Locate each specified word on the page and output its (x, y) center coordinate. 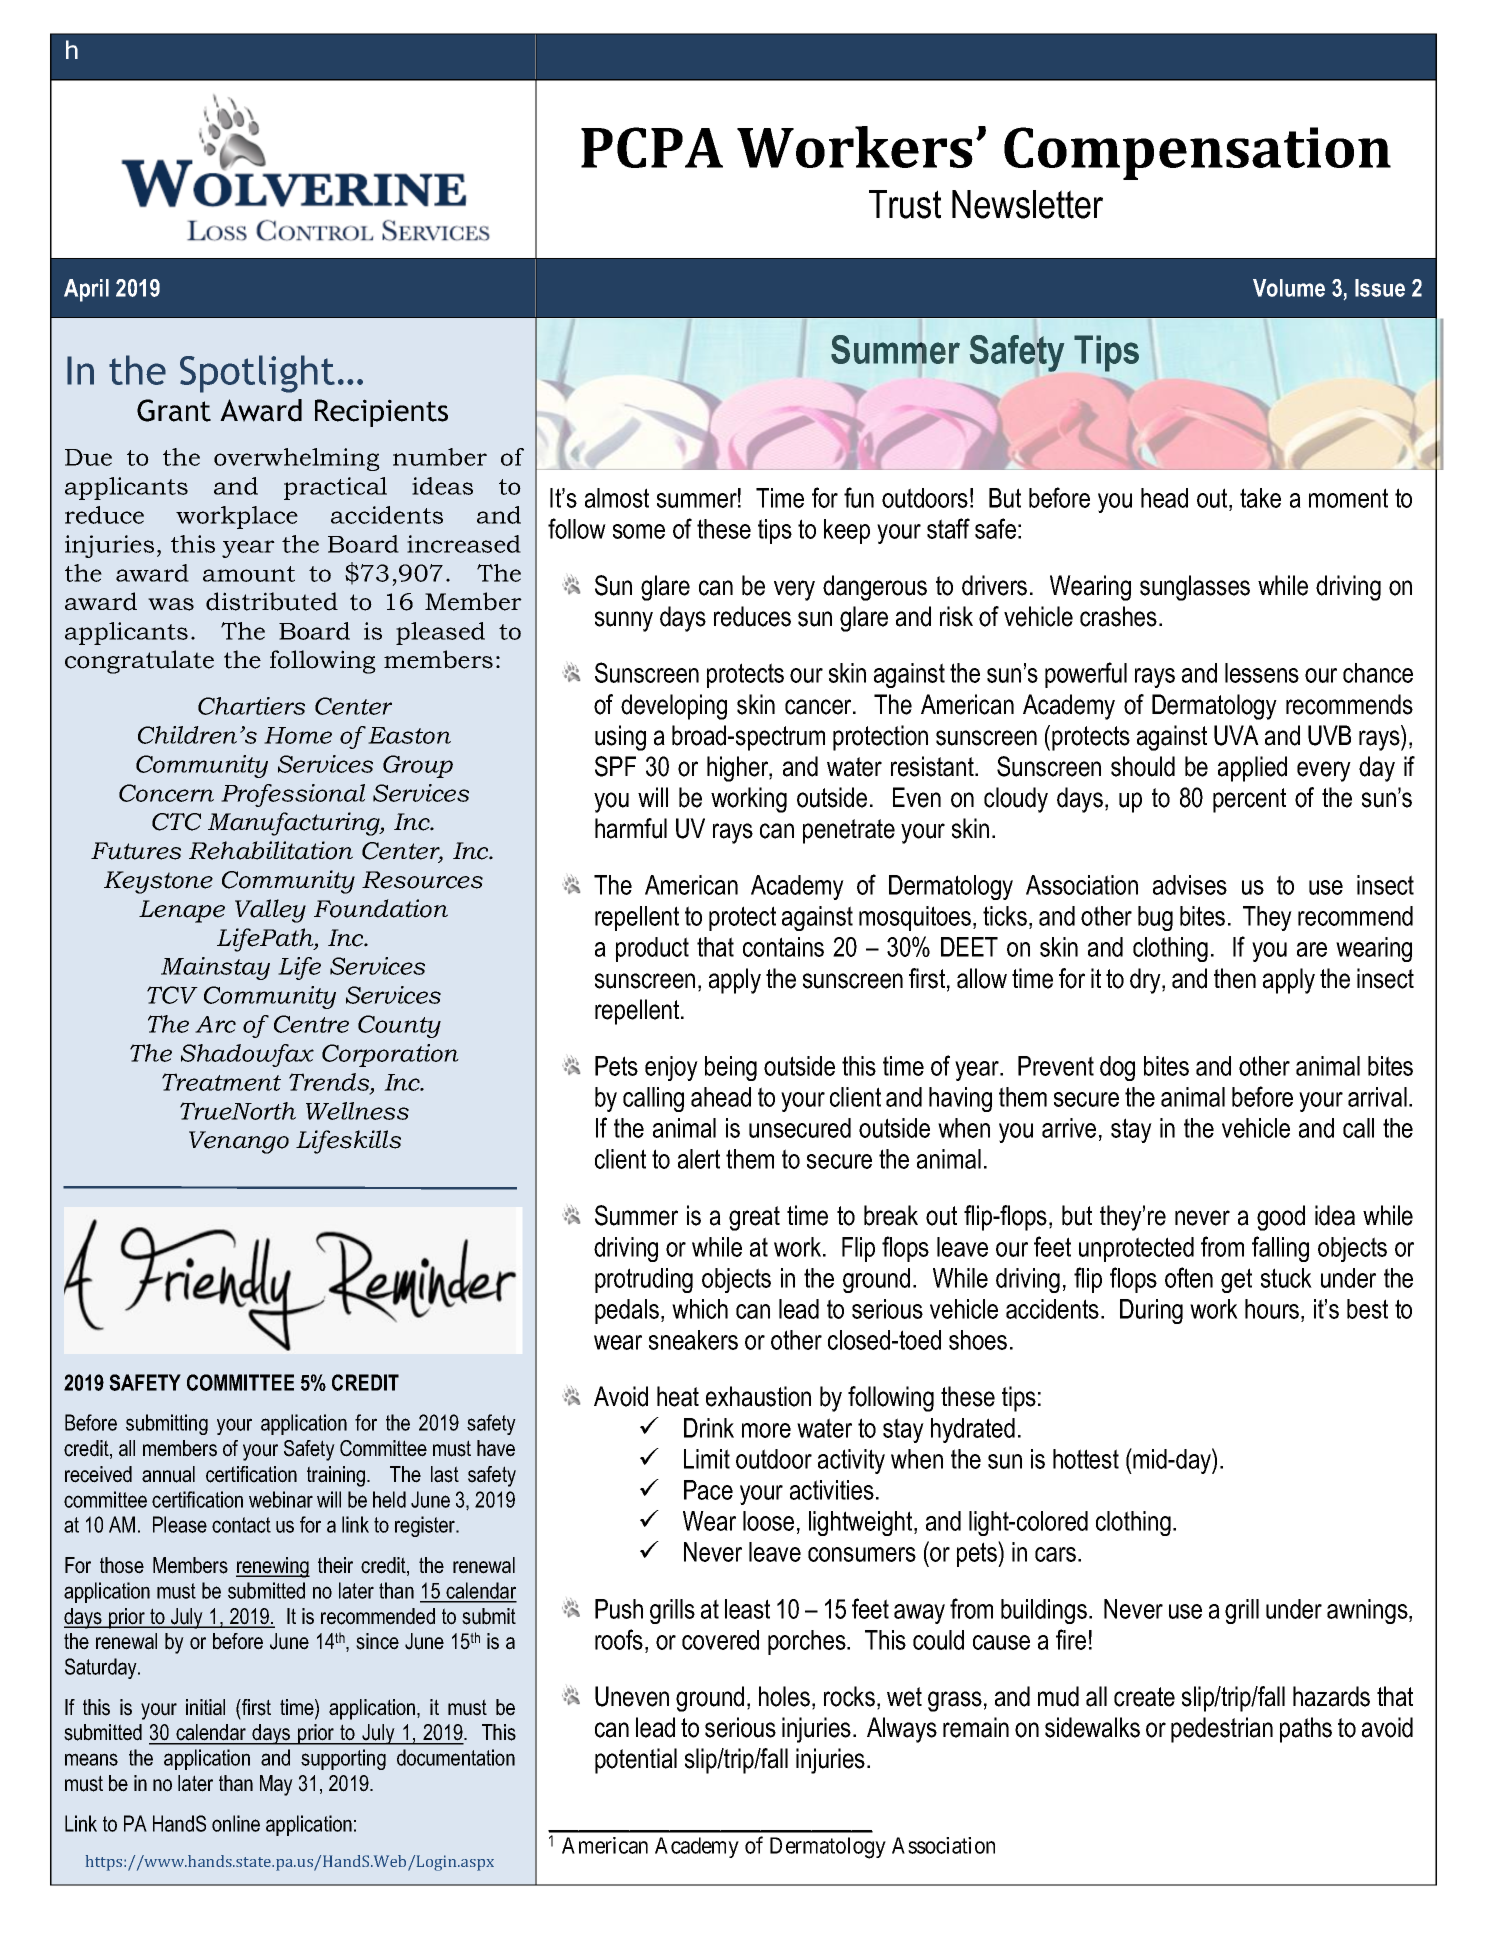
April (86, 290)
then (1235, 978)
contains (783, 947)
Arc (215, 1024)
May (276, 1785)
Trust (905, 204)
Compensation (1197, 153)
